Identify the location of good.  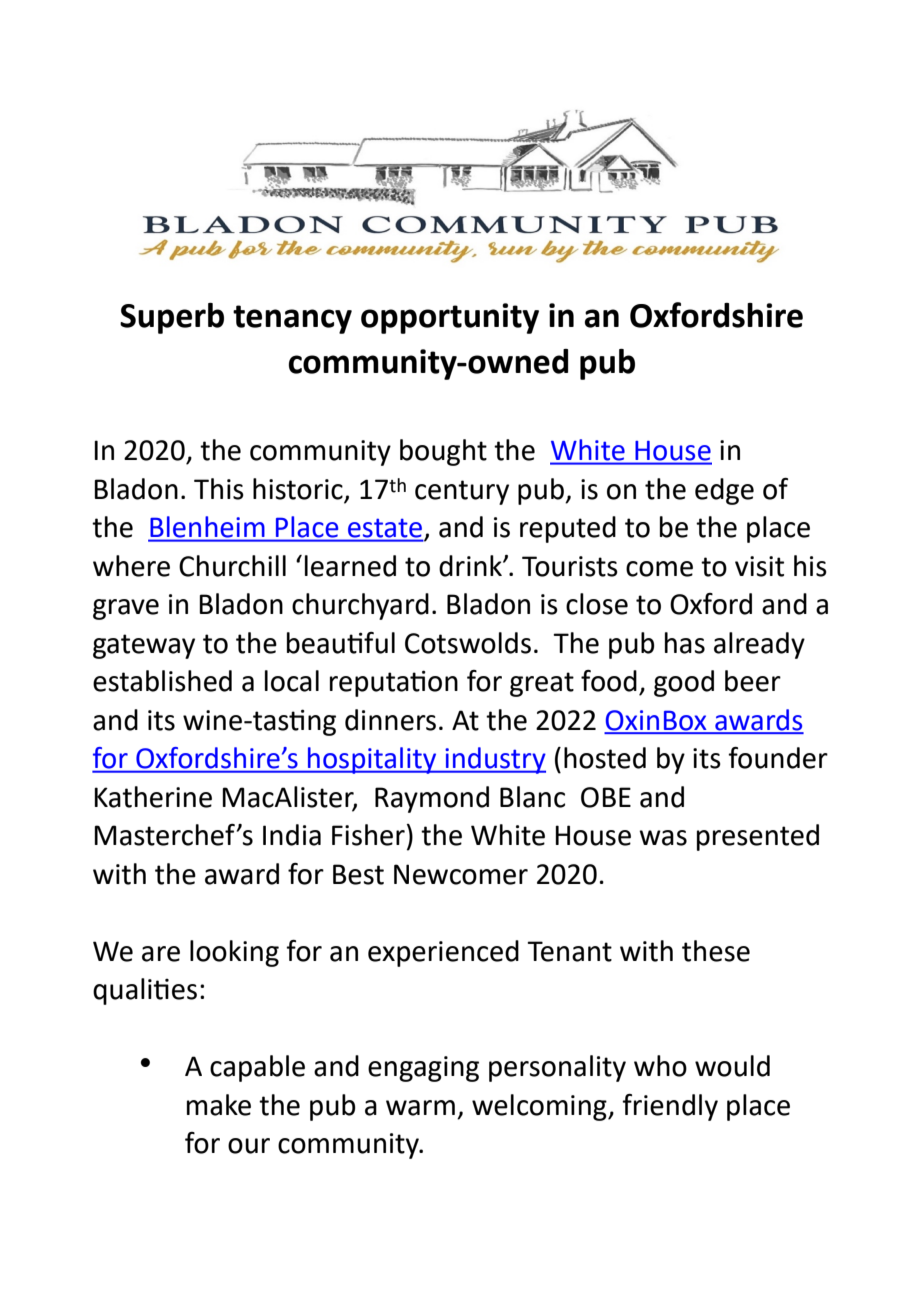
(684, 683).
